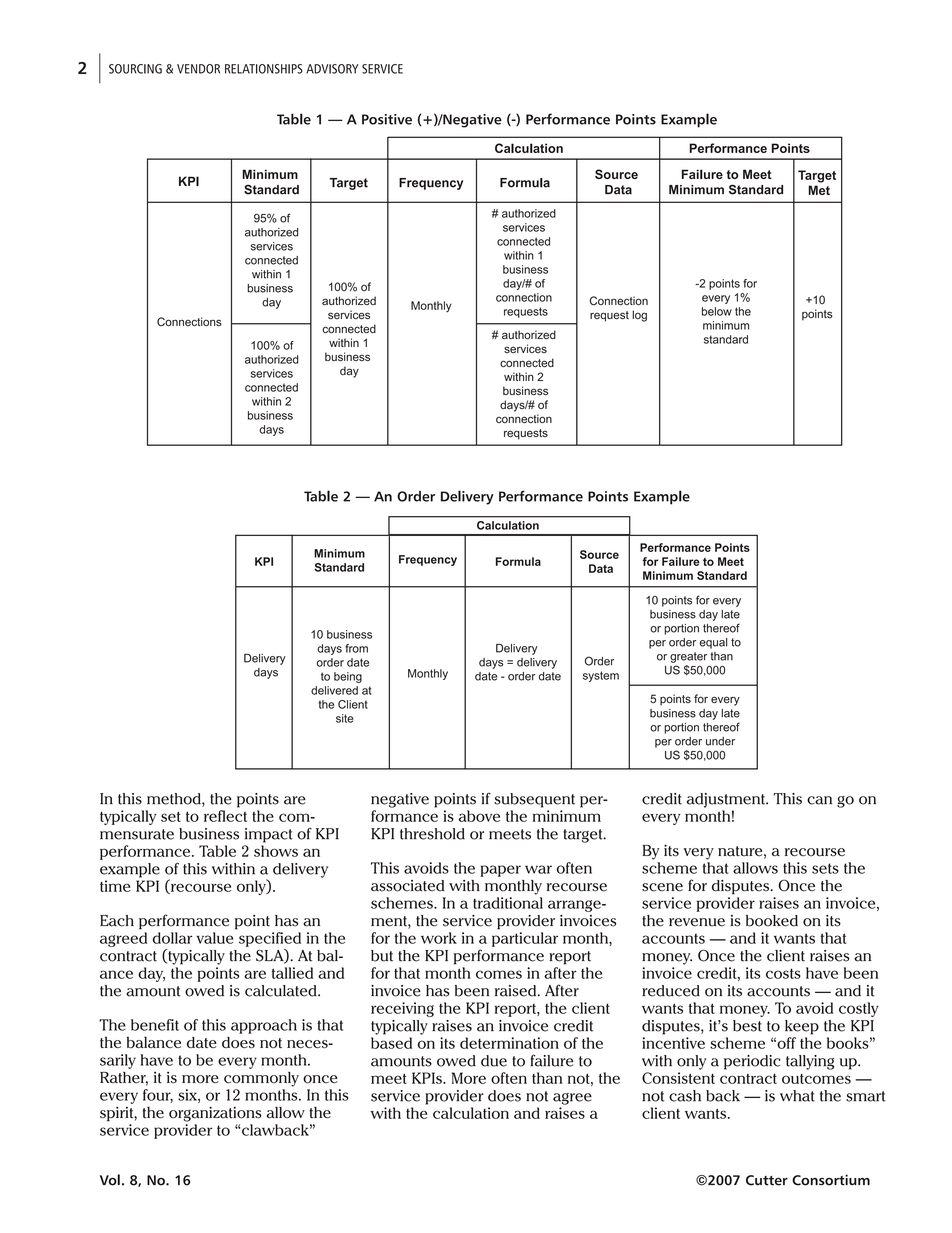 The width and height of the image is (952, 1233). I want to click on VENDOR, so click(198, 69).
